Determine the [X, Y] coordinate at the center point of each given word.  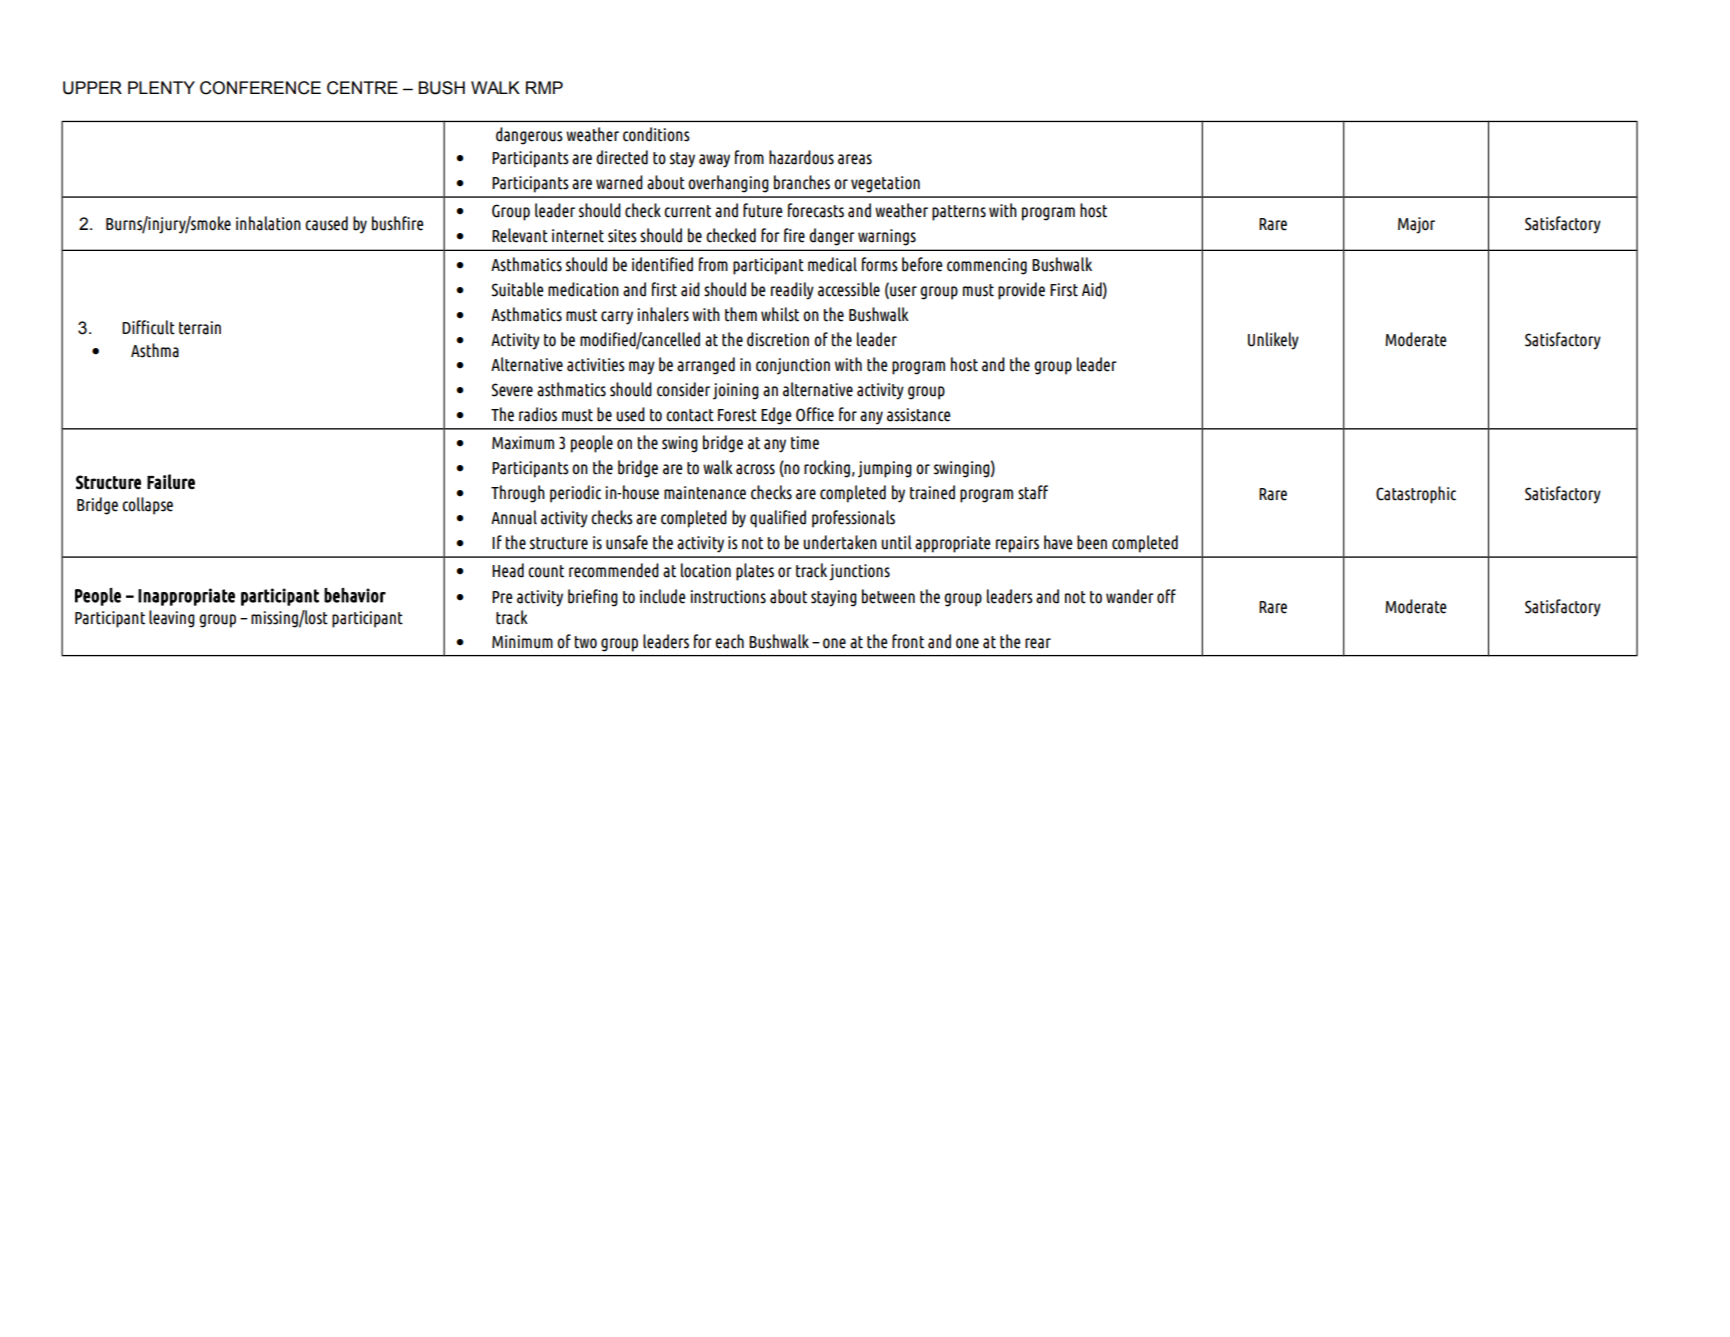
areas [855, 159]
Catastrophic [1416, 495]
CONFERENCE [260, 88]
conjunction [793, 366]
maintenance [705, 493]
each [729, 641]
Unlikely [1273, 341]
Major [1416, 225]
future [763, 210]
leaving [172, 619]
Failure [171, 481]
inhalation [268, 223]
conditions [656, 134]
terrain [200, 328]
